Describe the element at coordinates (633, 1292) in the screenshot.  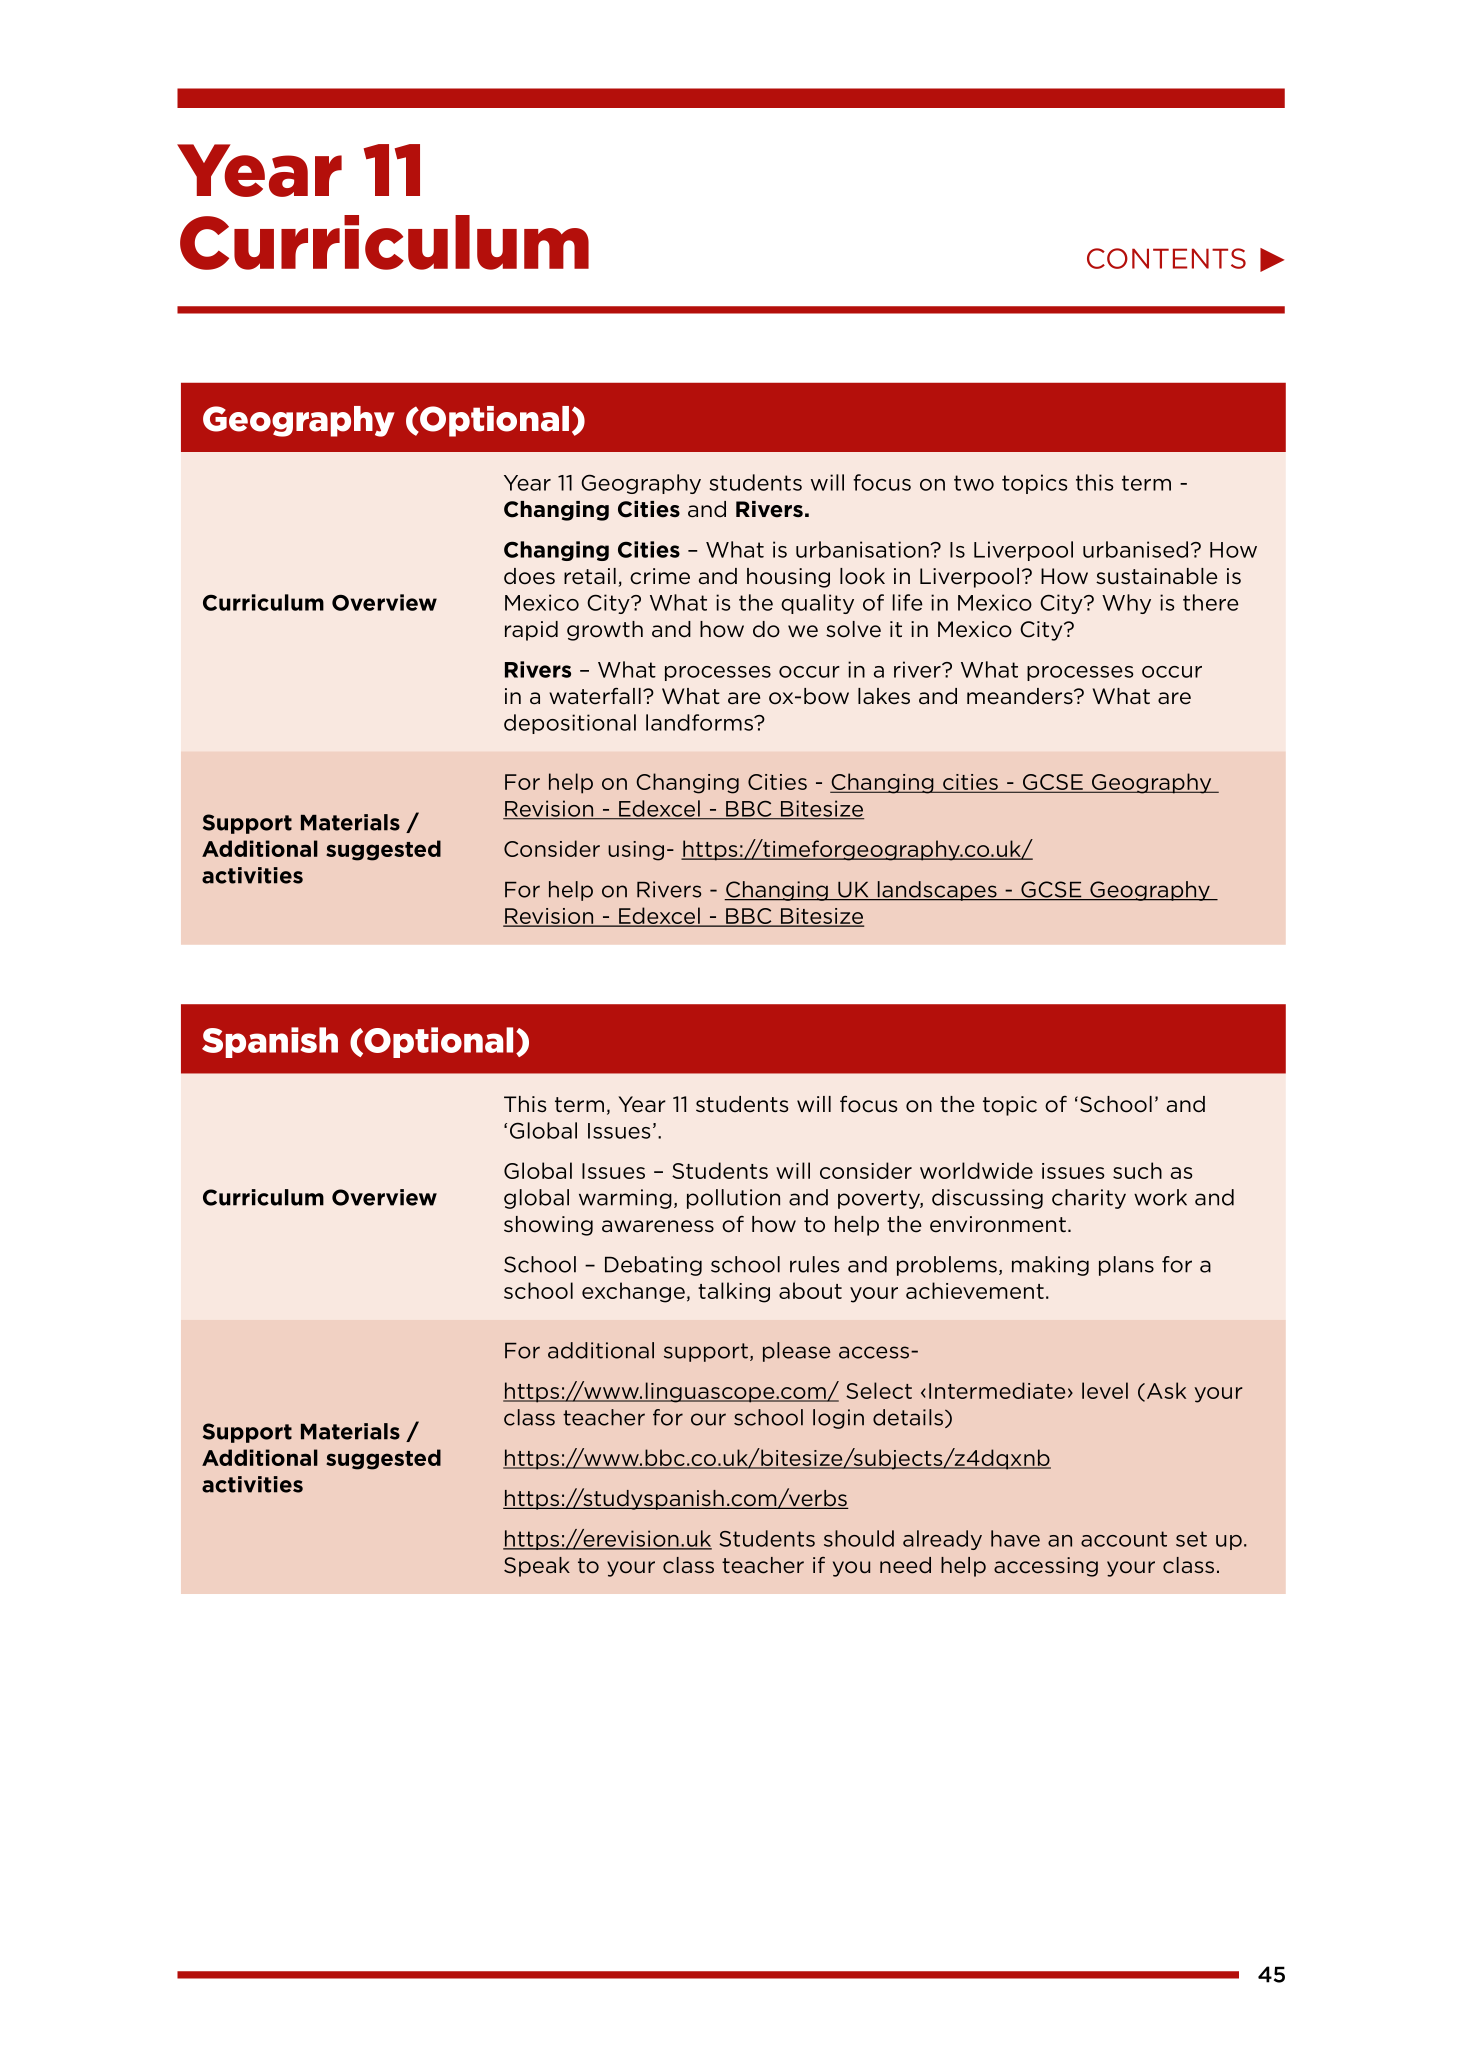
I see `exchange` at that location.
